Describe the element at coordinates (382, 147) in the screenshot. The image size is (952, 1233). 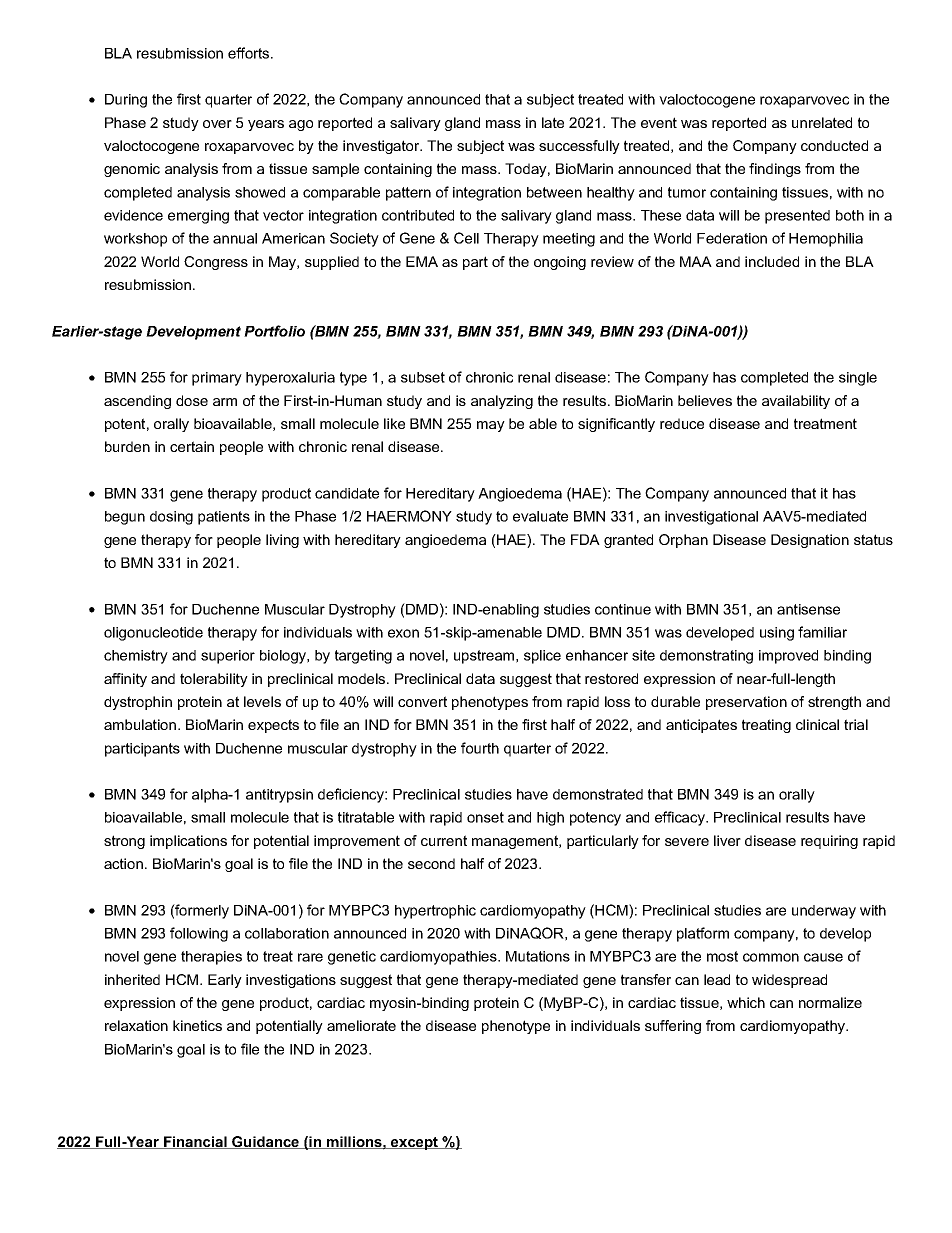
I see `investigator` at that location.
